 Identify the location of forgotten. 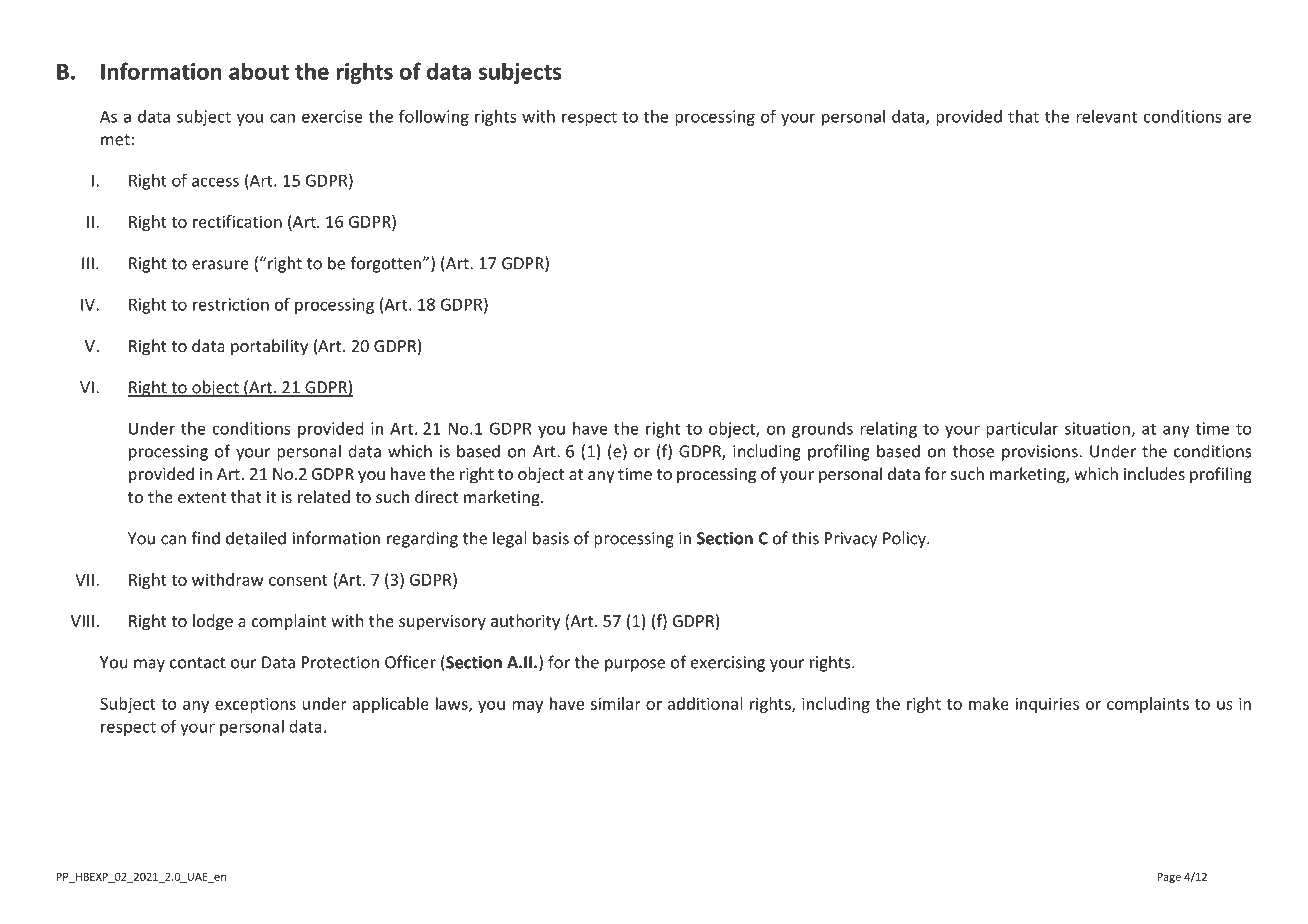
(385, 264).
